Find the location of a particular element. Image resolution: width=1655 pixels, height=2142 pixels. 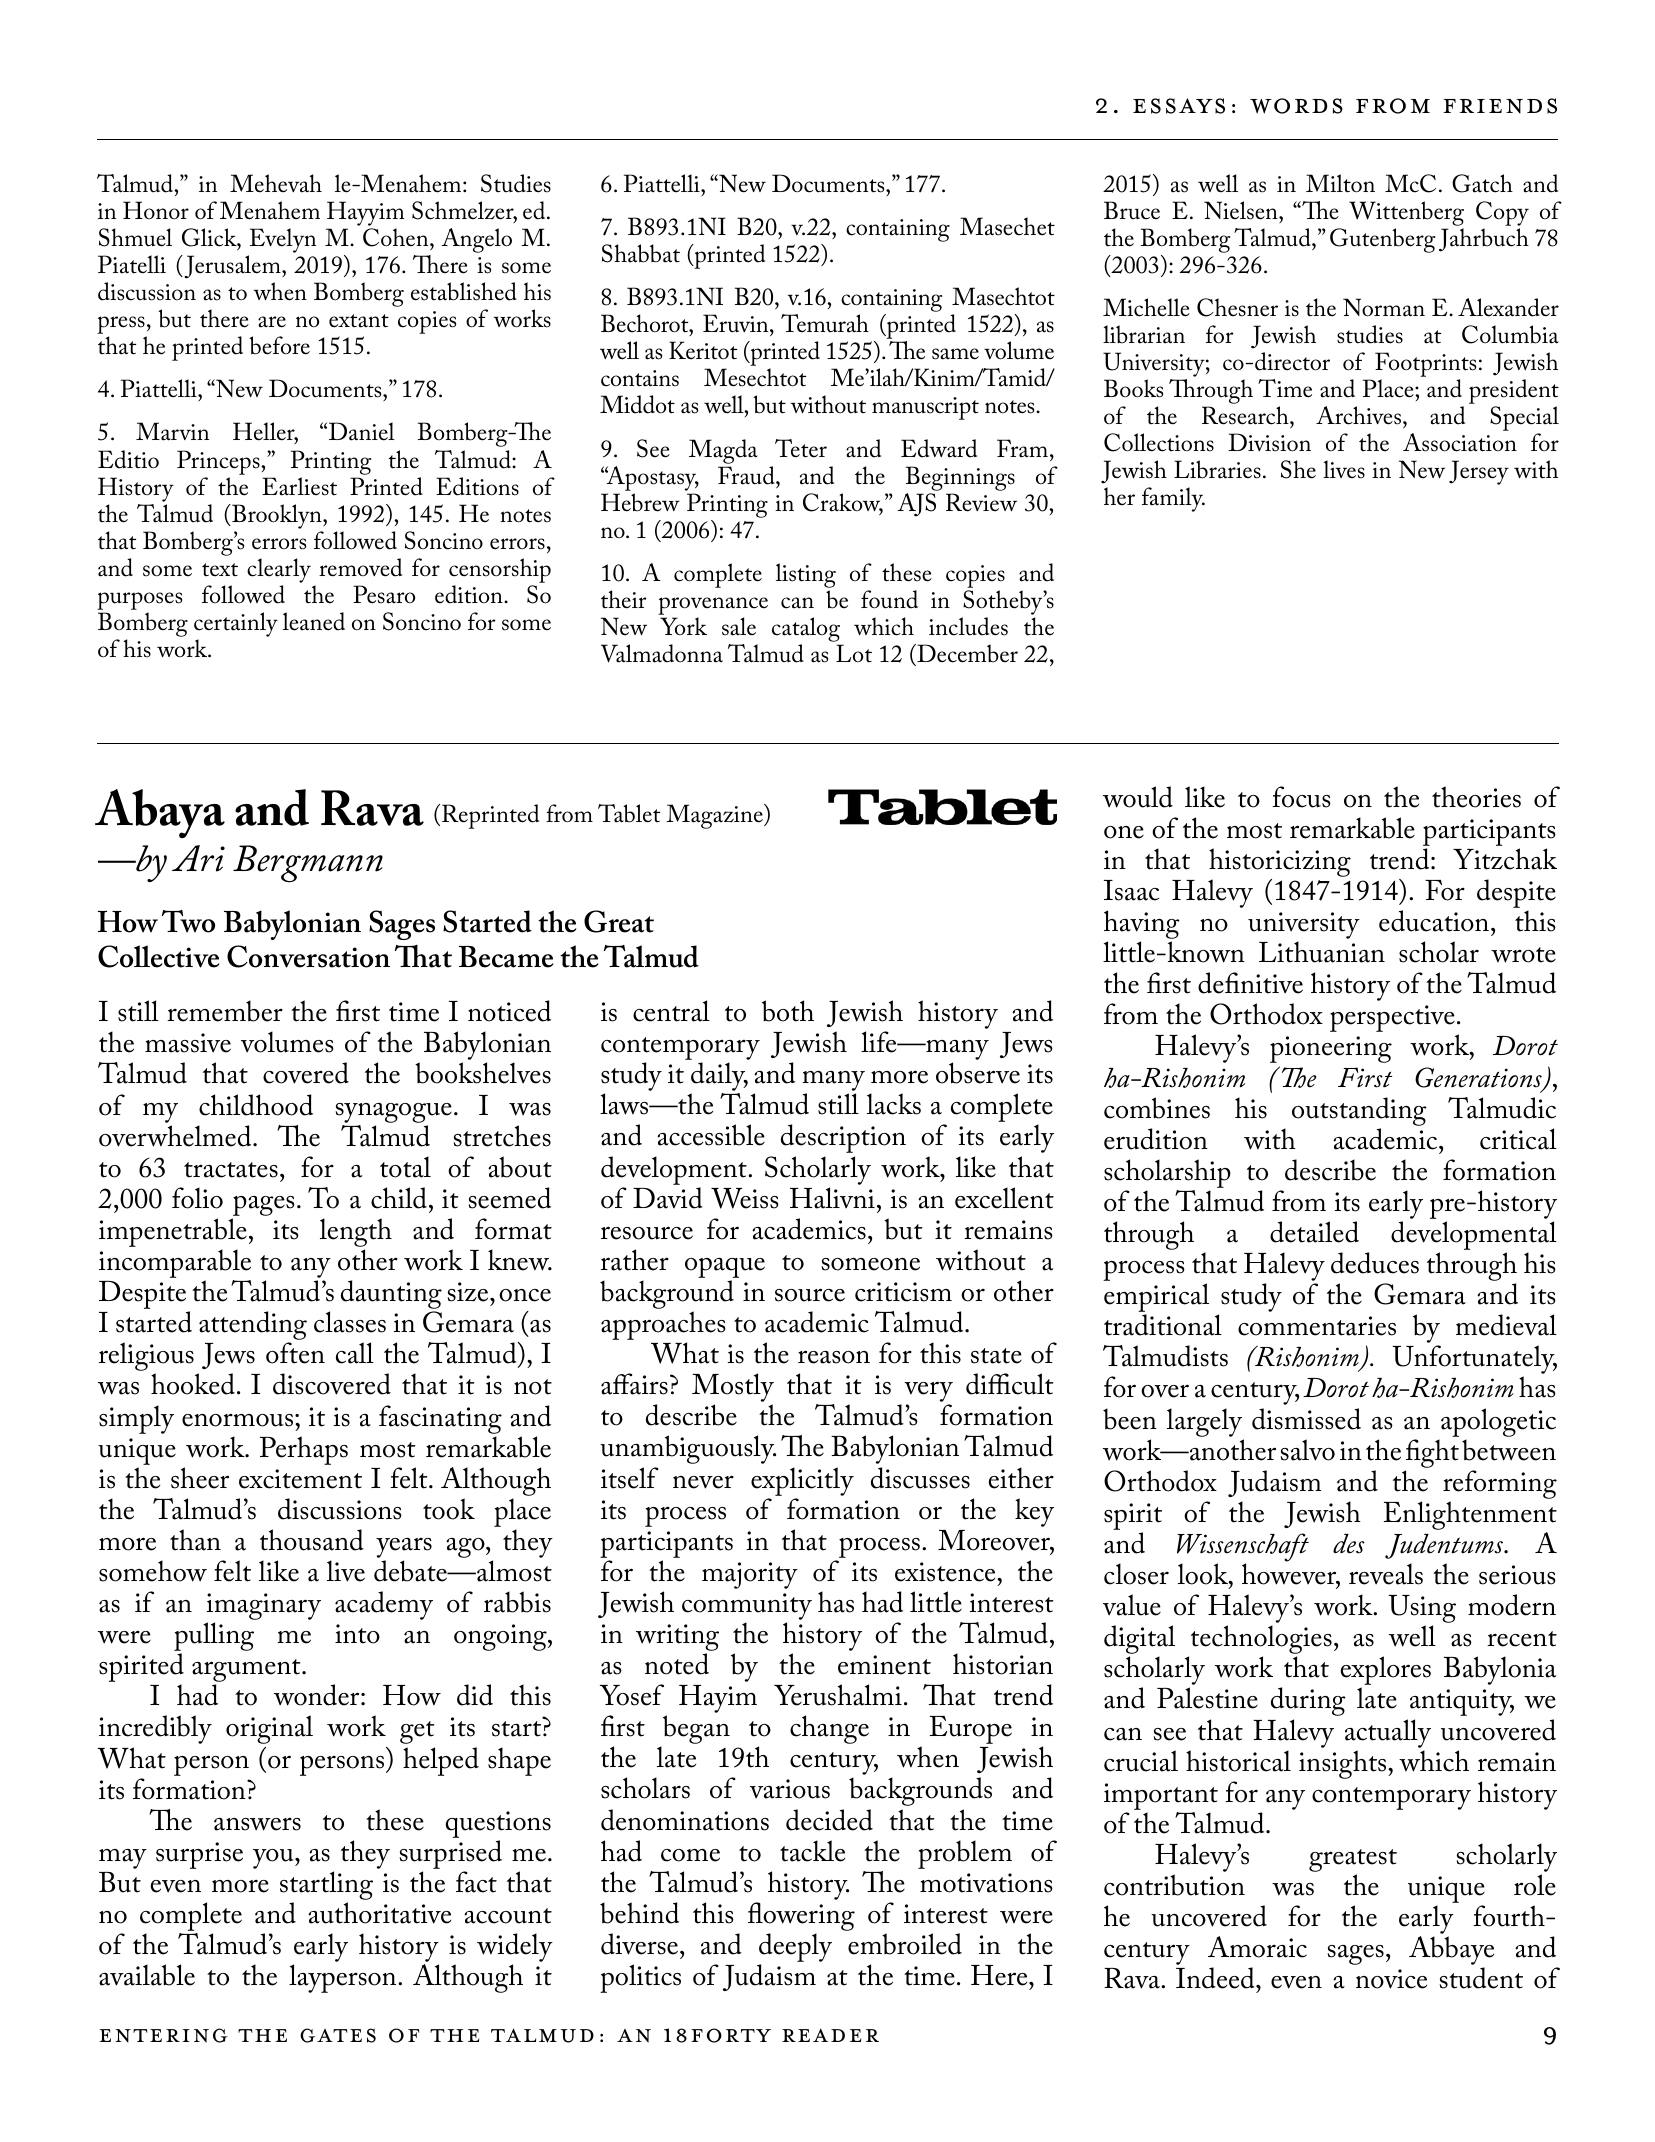

thousand is located at coordinates (312, 1540).
